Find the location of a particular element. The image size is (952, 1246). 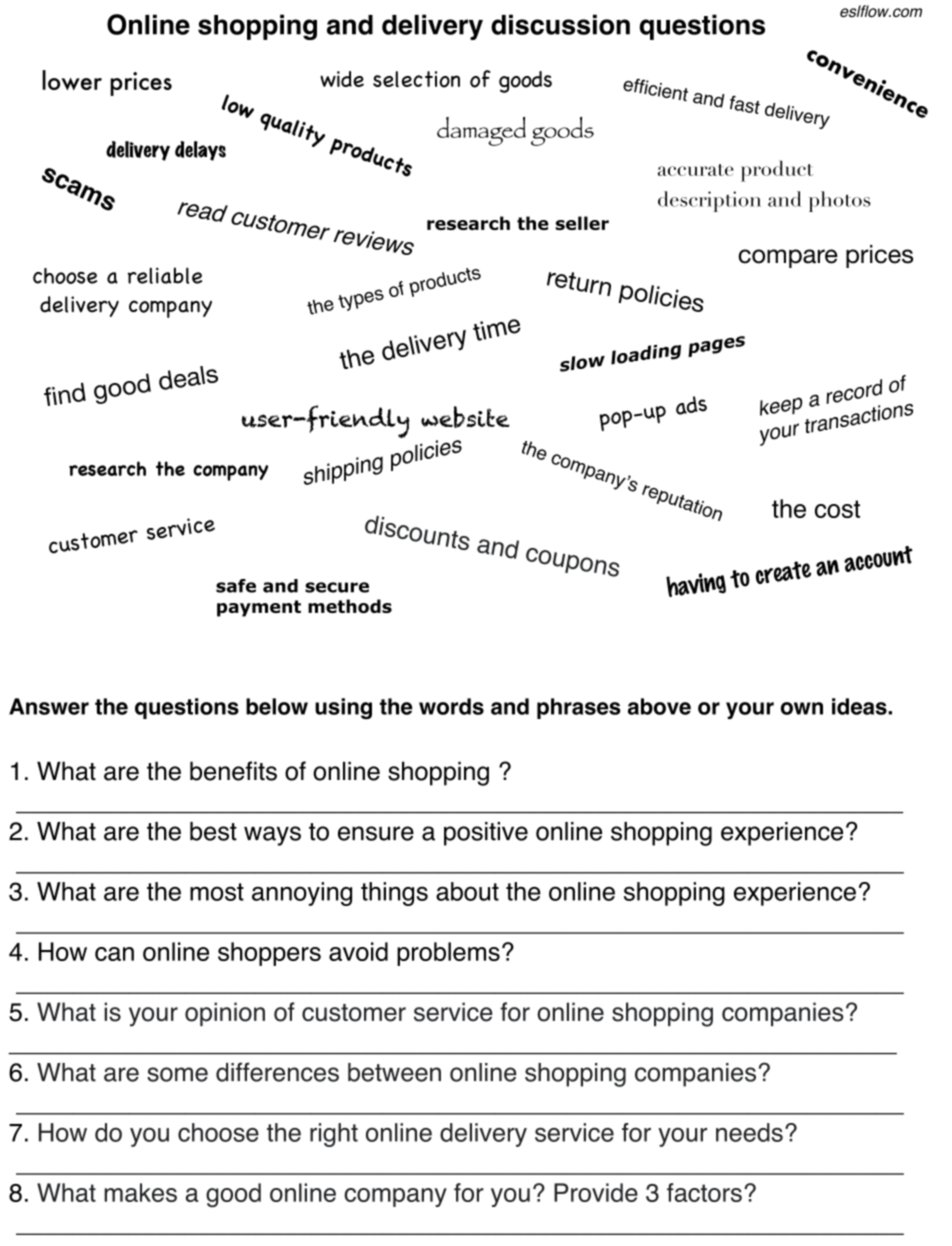

words is located at coordinates (451, 706).
